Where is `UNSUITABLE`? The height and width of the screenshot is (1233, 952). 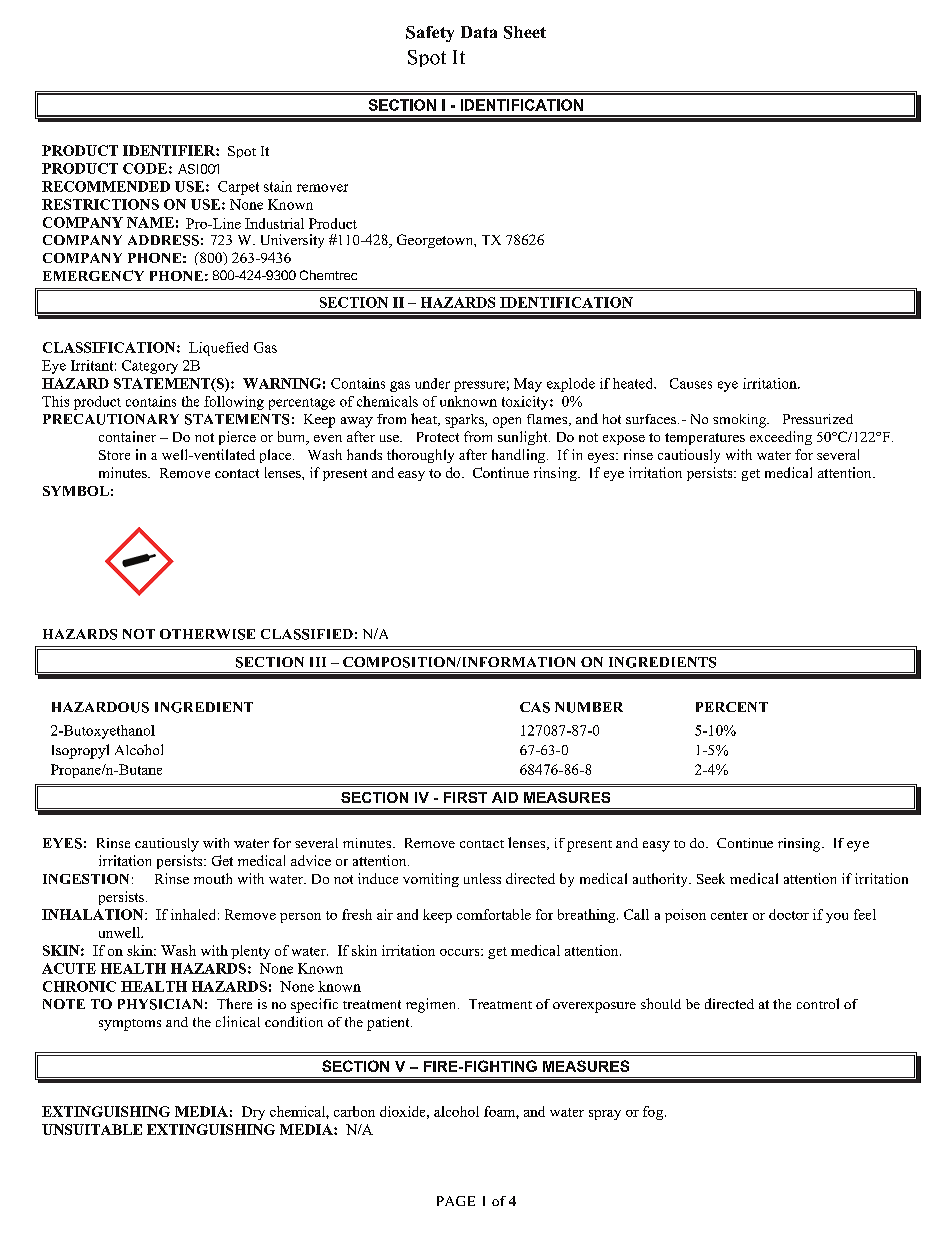 UNSUITABLE is located at coordinates (92, 1129).
